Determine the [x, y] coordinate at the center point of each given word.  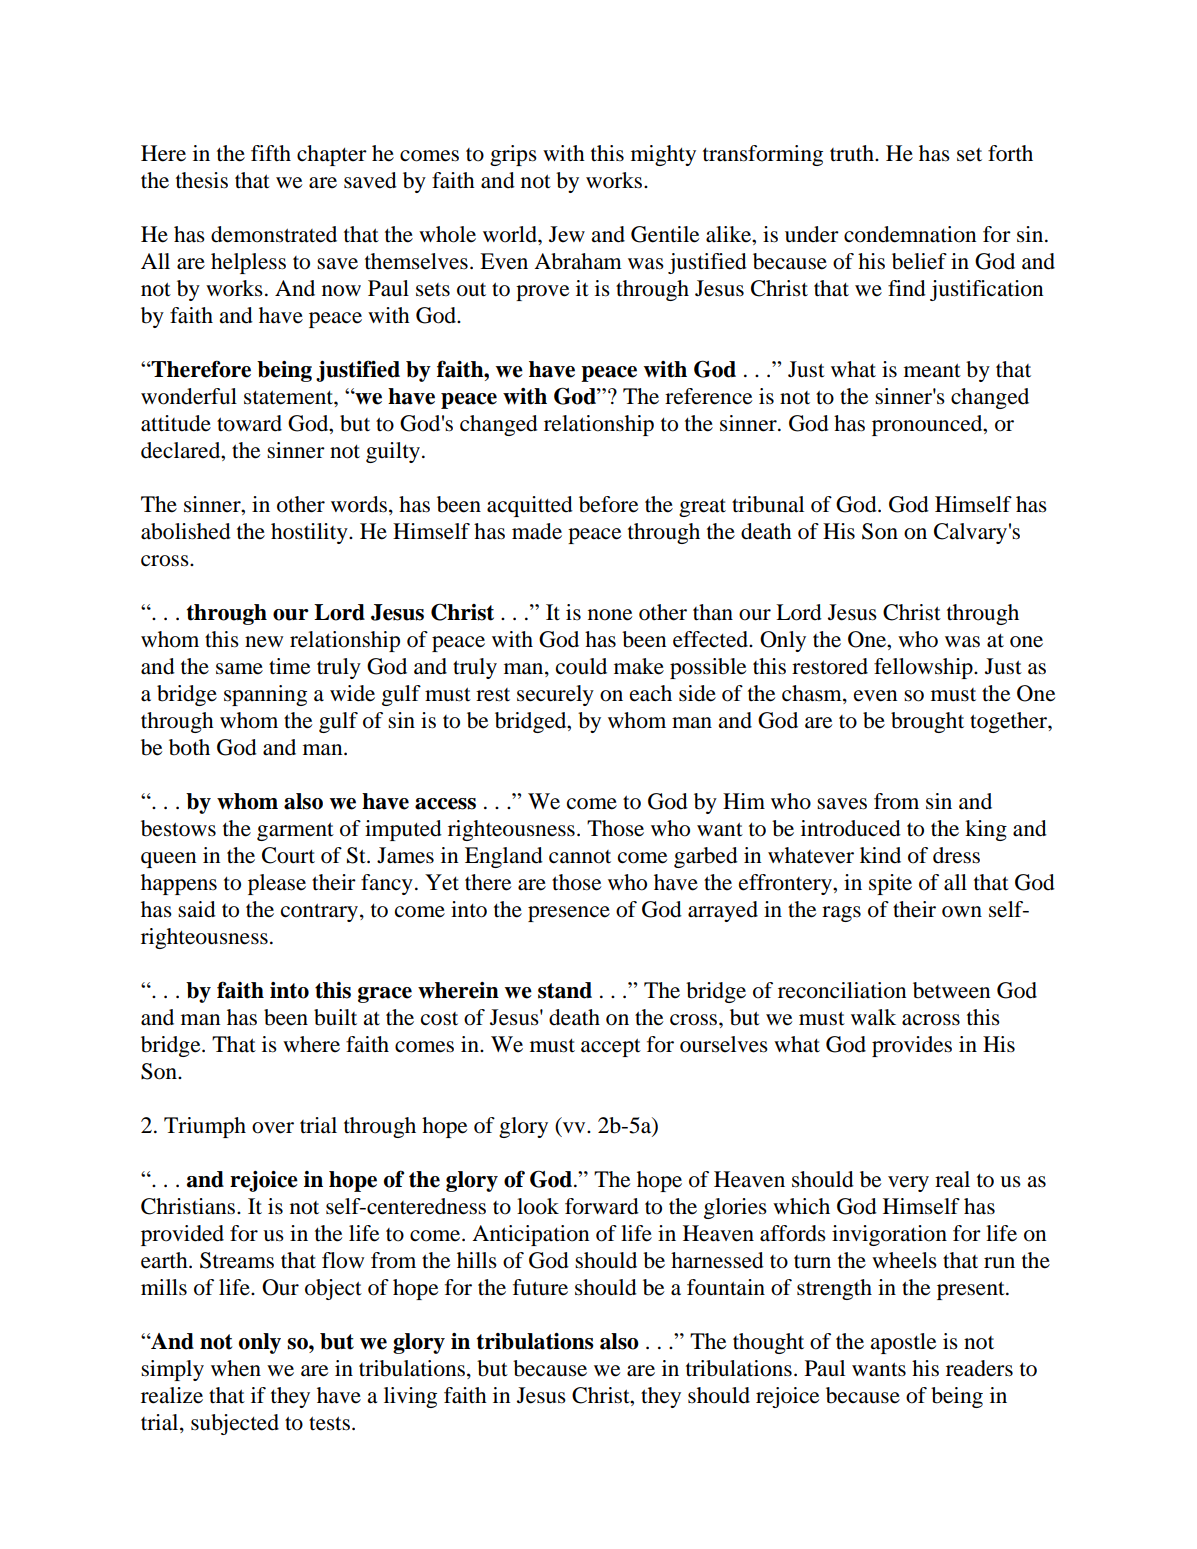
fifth [271, 153]
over [273, 1128]
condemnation [910, 234]
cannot [580, 857]
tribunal [768, 504]
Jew [567, 234]
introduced [851, 828]
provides [912, 1046]
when [236, 1368]
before [608, 504]
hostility [310, 533]
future [540, 1287]
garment [295, 831]
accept [611, 1047]
